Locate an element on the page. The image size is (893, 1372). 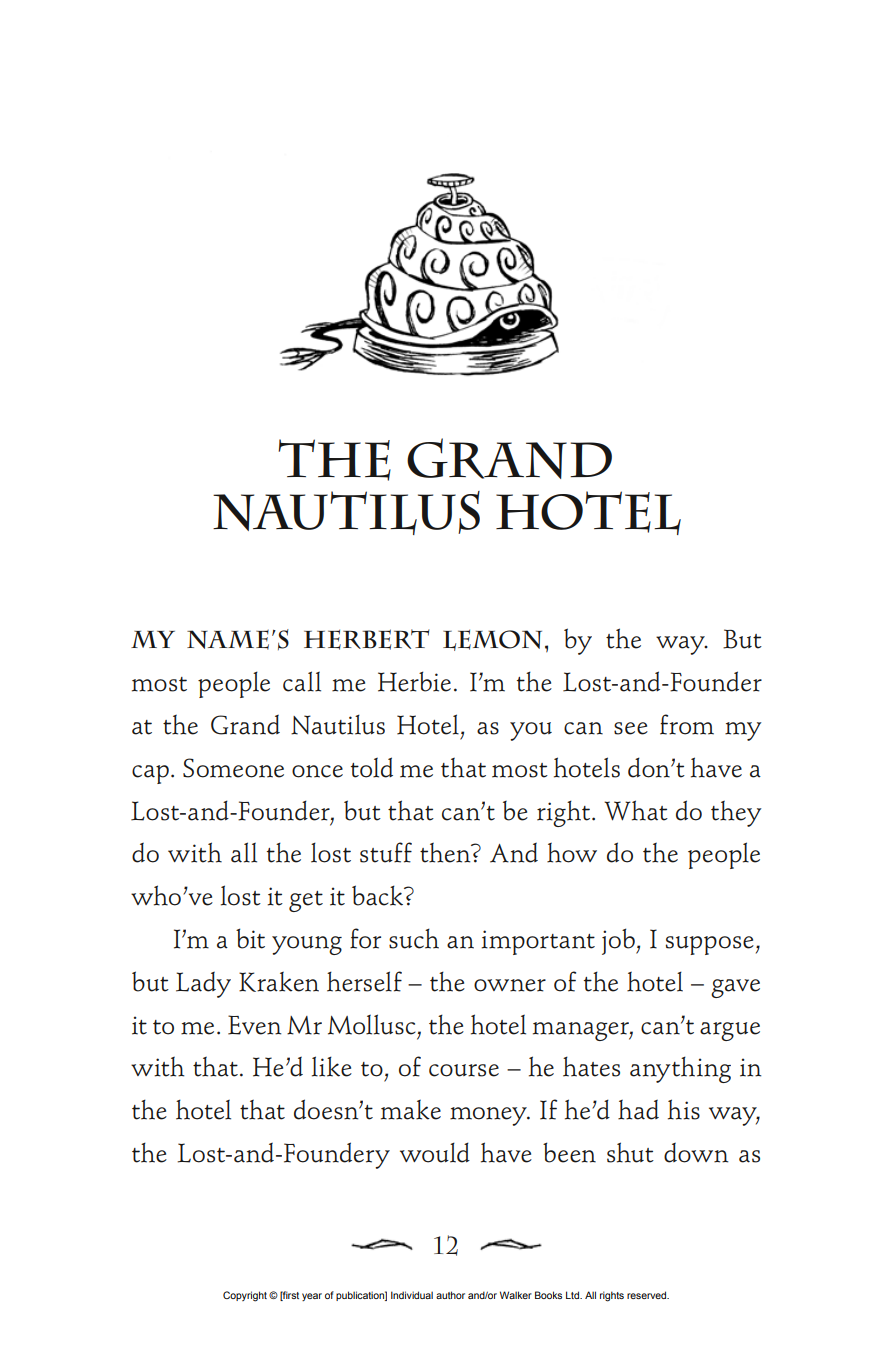
down is located at coordinates (696, 1153).
